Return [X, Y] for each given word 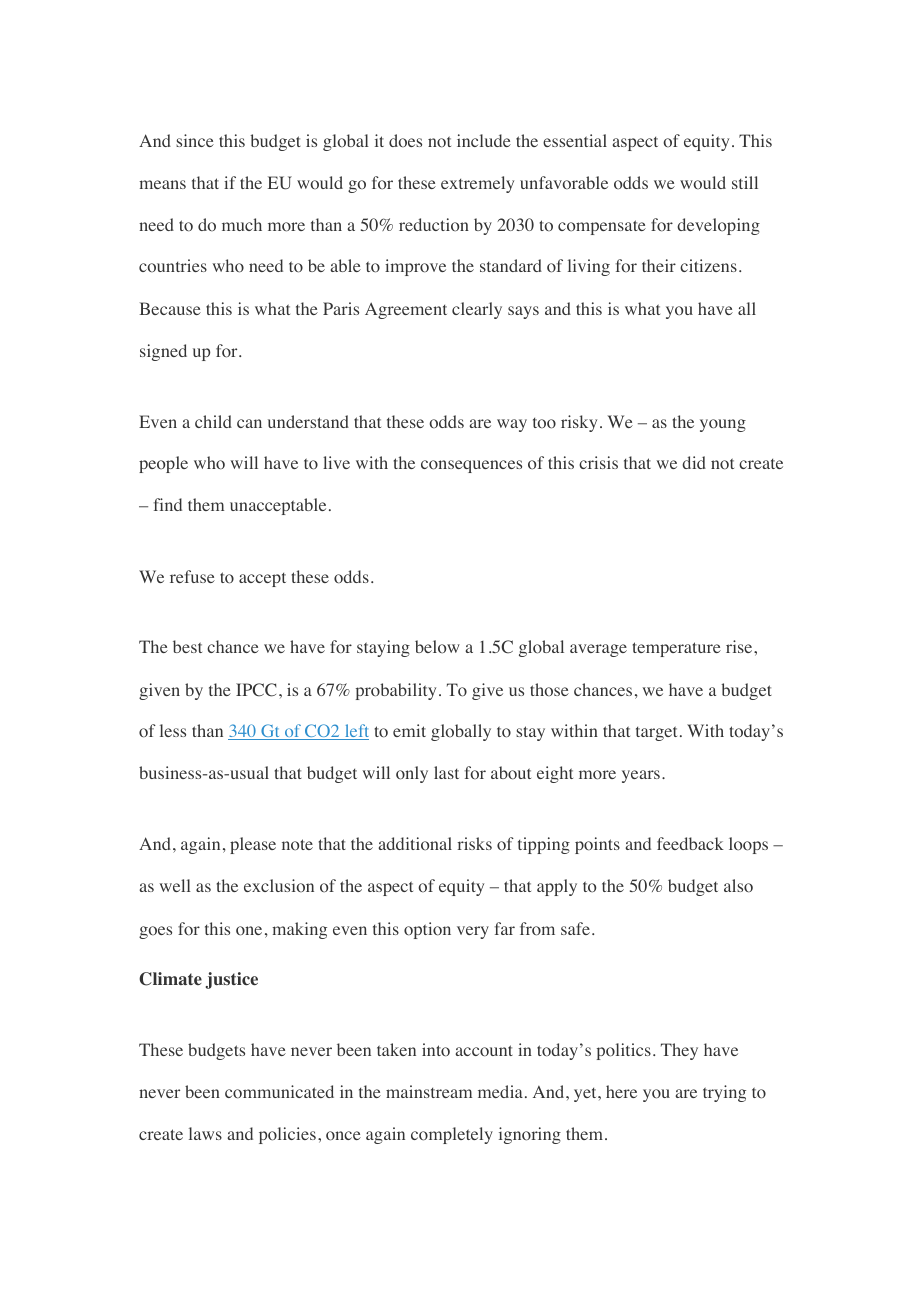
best [187, 646]
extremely [477, 184]
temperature [676, 649]
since [195, 140]
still [745, 182]
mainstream [429, 1091]
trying [724, 1093]
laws [205, 1133]
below [437, 647]
